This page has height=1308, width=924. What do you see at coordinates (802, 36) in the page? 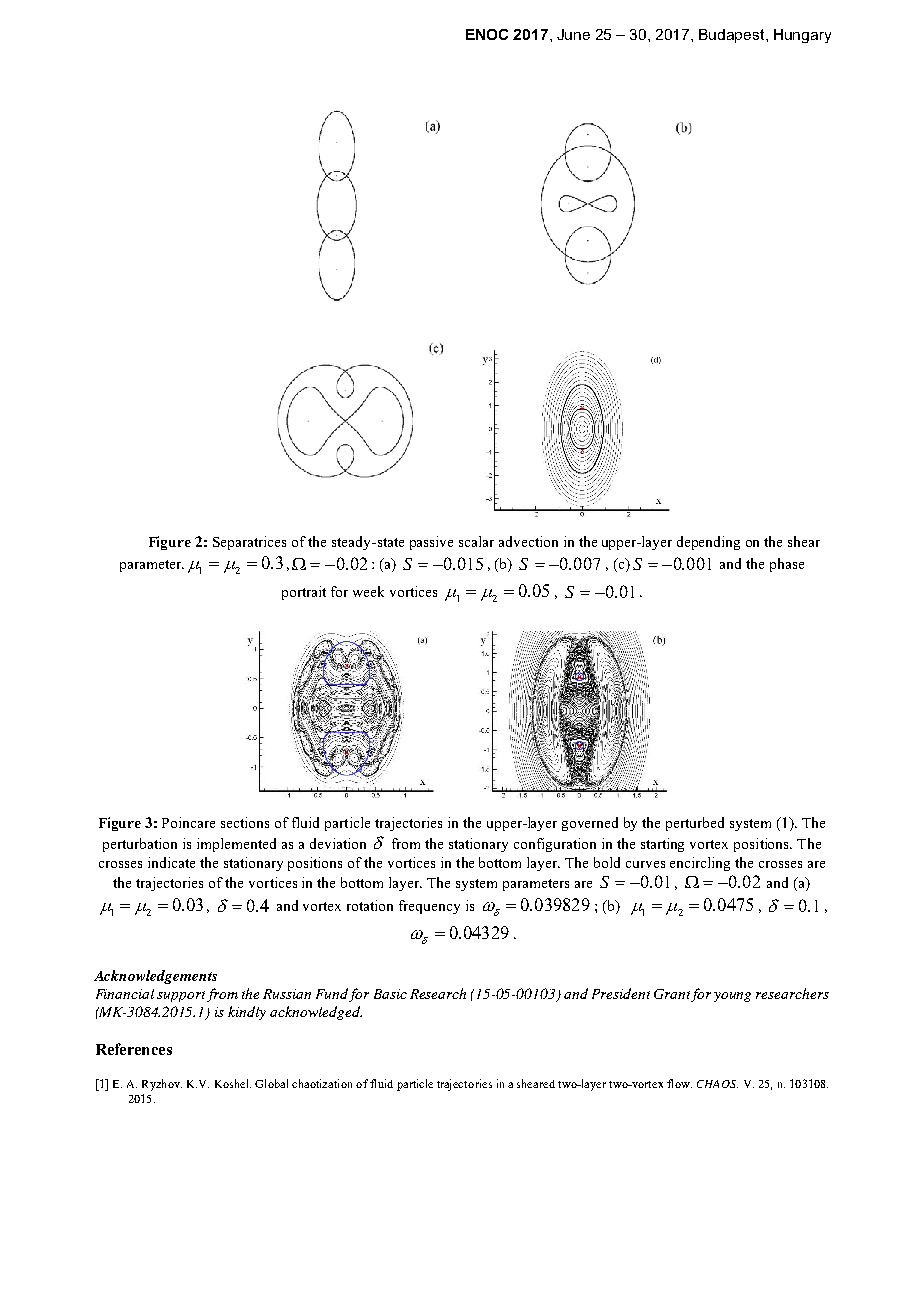
I see `Hungary` at bounding box center [802, 36].
